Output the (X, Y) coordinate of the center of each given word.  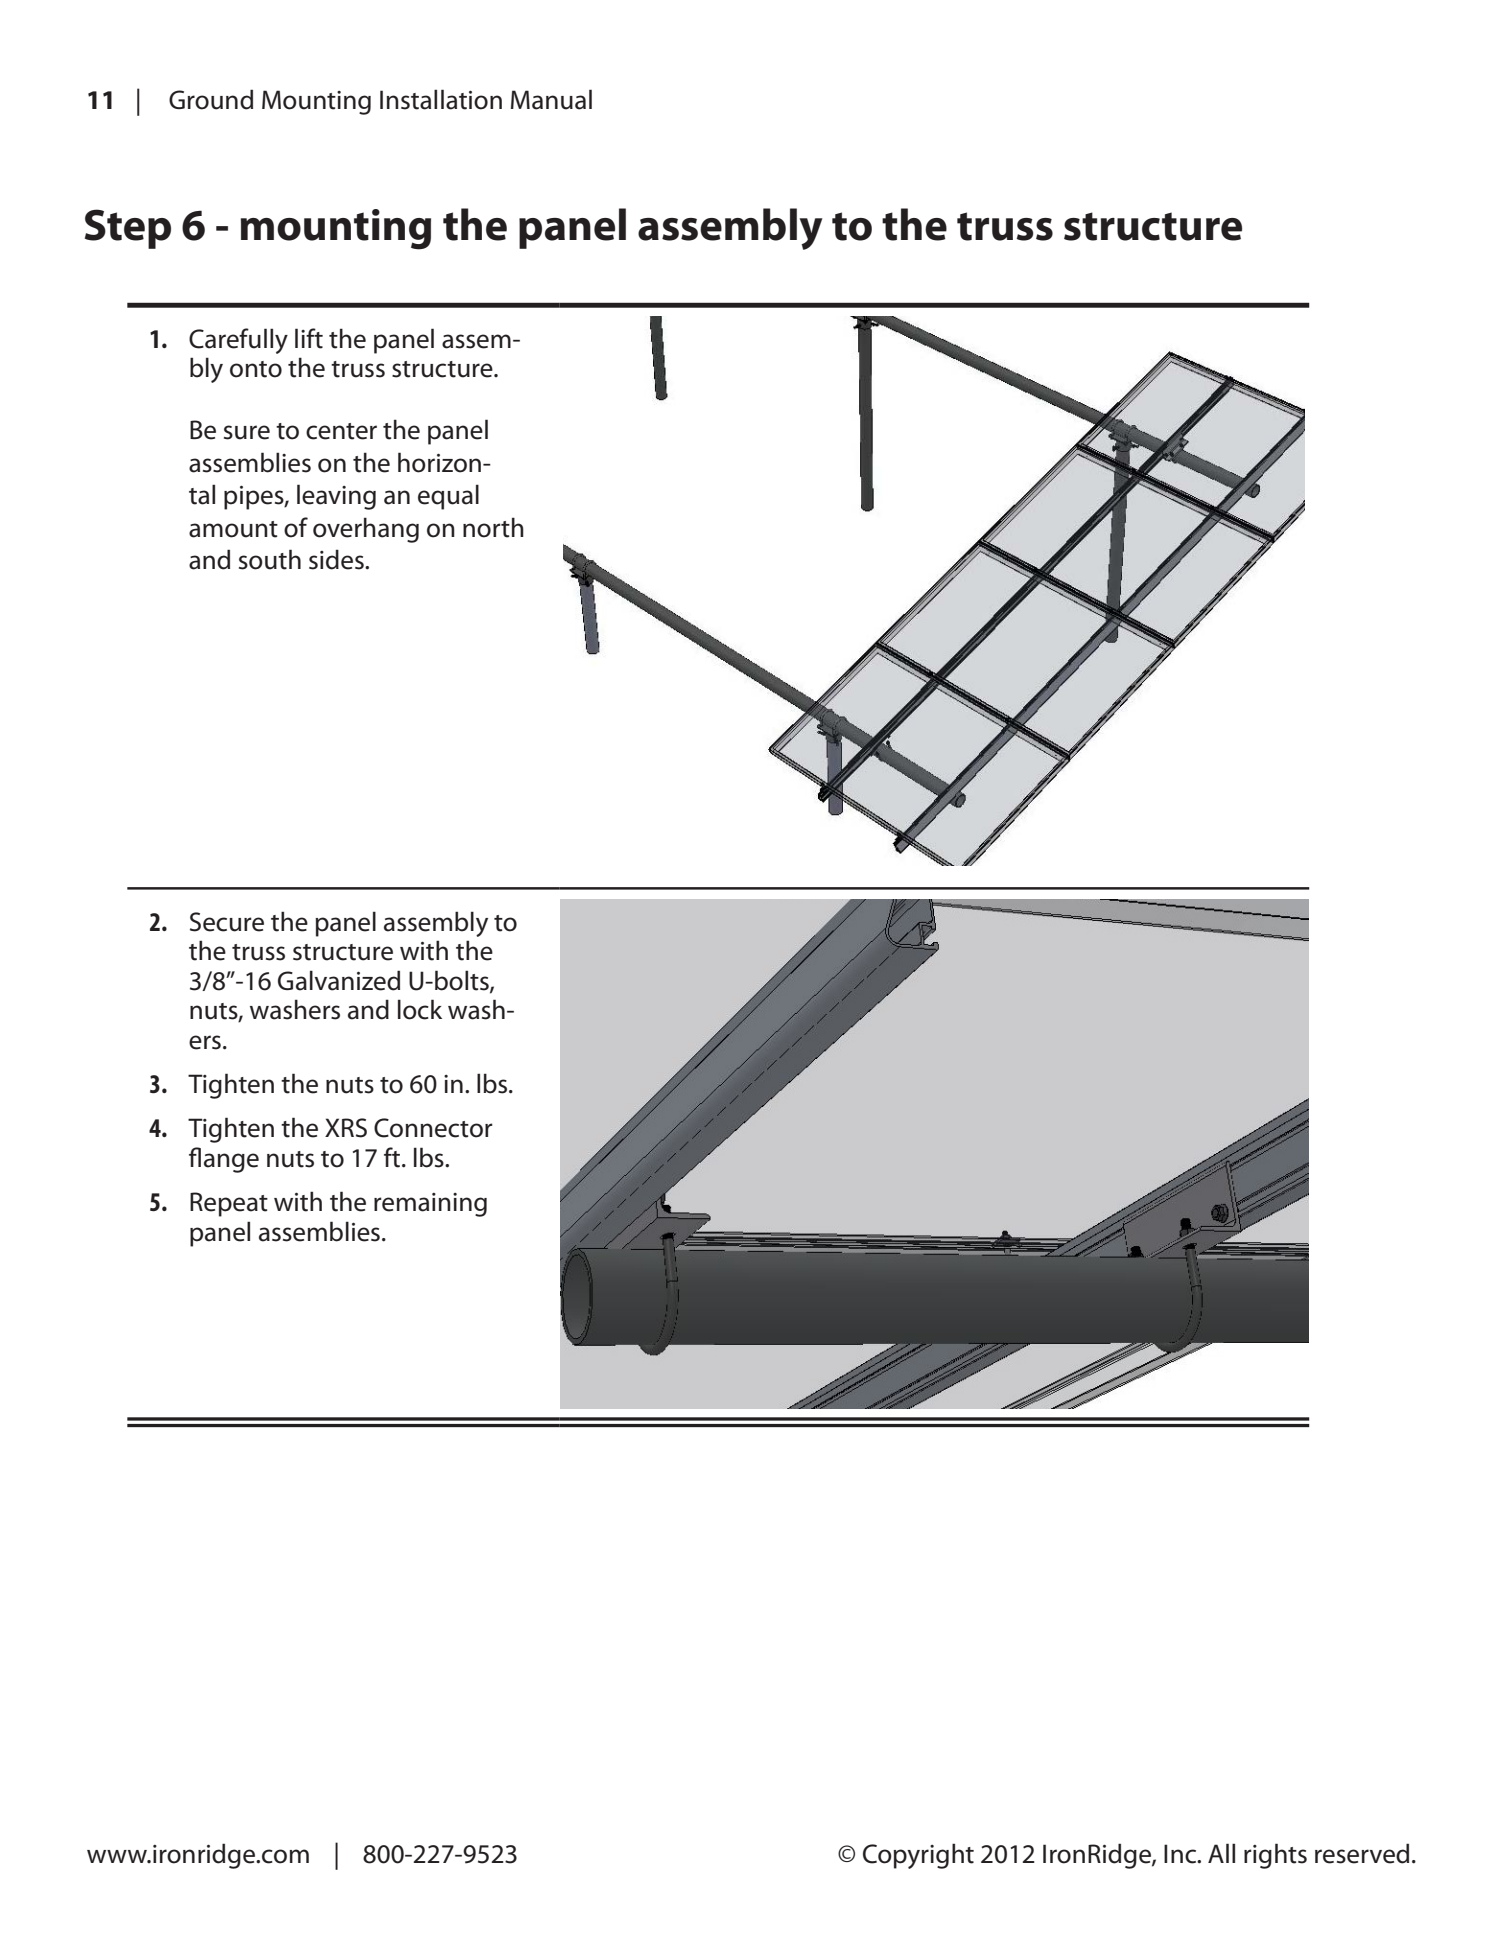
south (270, 559)
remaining (430, 1205)
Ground (211, 99)
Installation (441, 99)
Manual (551, 99)
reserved (1362, 1853)
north (493, 527)
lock (420, 1009)
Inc (1181, 1854)
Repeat (229, 1204)
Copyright (918, 1856)
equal (448, 497)
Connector (433, 1128)
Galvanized (339, 980)
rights (1275, 1856)
